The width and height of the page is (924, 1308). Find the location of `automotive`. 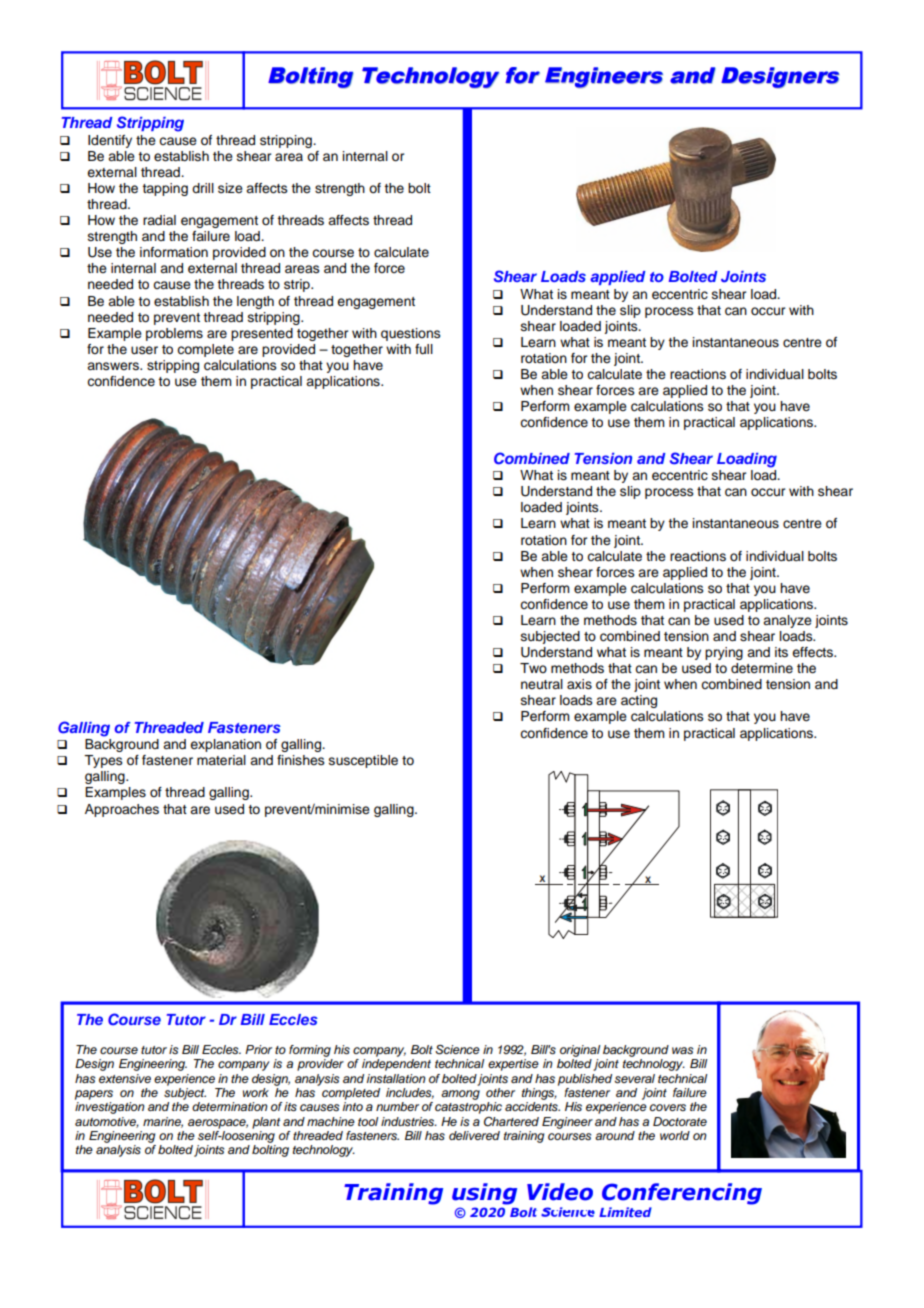

automotive is located at coordinates (107, 1122).
